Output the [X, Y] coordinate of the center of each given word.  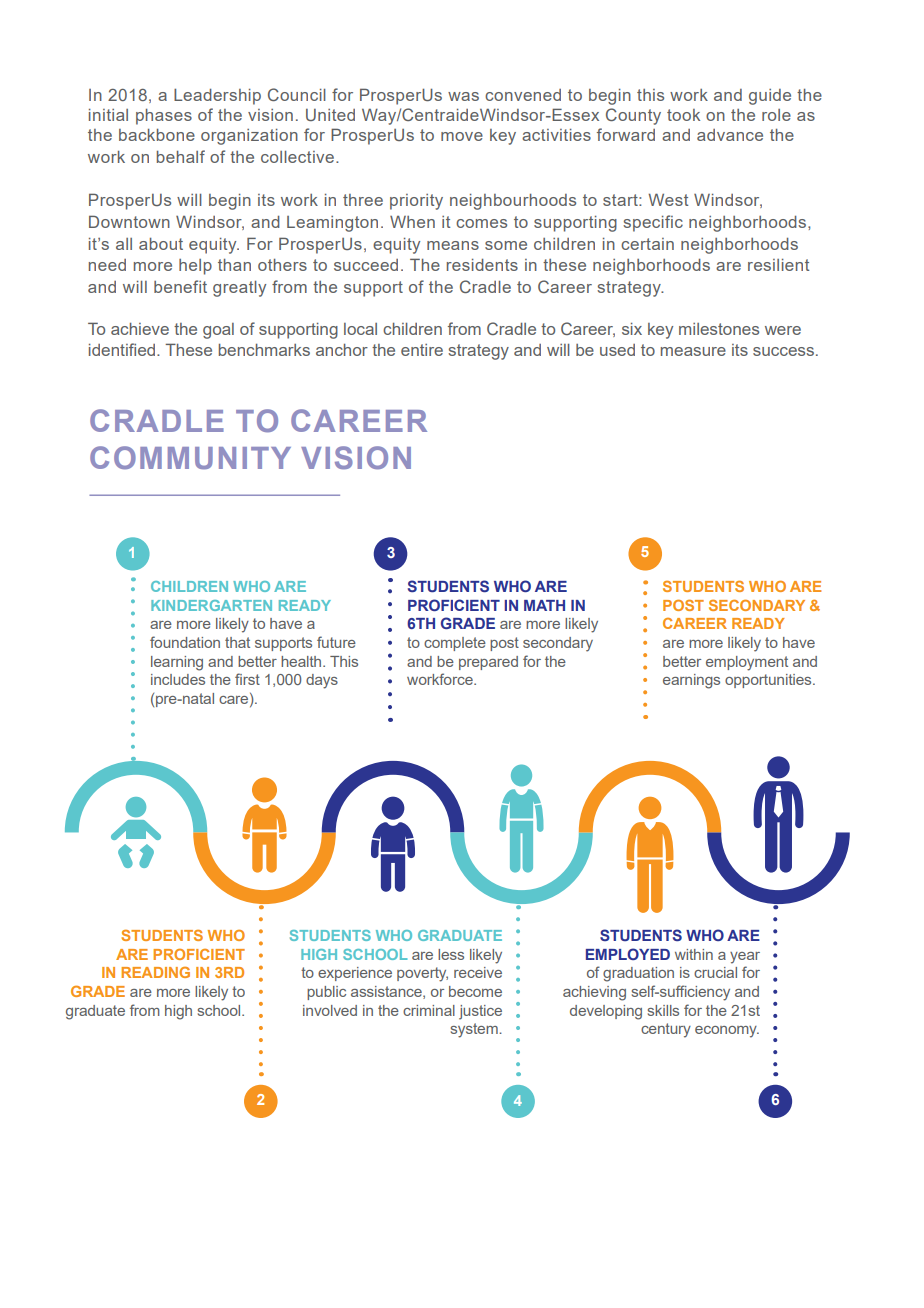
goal [218, 331]
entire [422, 350]
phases [164, 117]
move [462, 136]
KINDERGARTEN [211, 605]
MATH [544, 605]
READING [155, 972]
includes [178, 679]
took [683, 115]
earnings [691, 681]
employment [747, 663]
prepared [488, 663]
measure [693, 351]
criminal [429, 1010]
